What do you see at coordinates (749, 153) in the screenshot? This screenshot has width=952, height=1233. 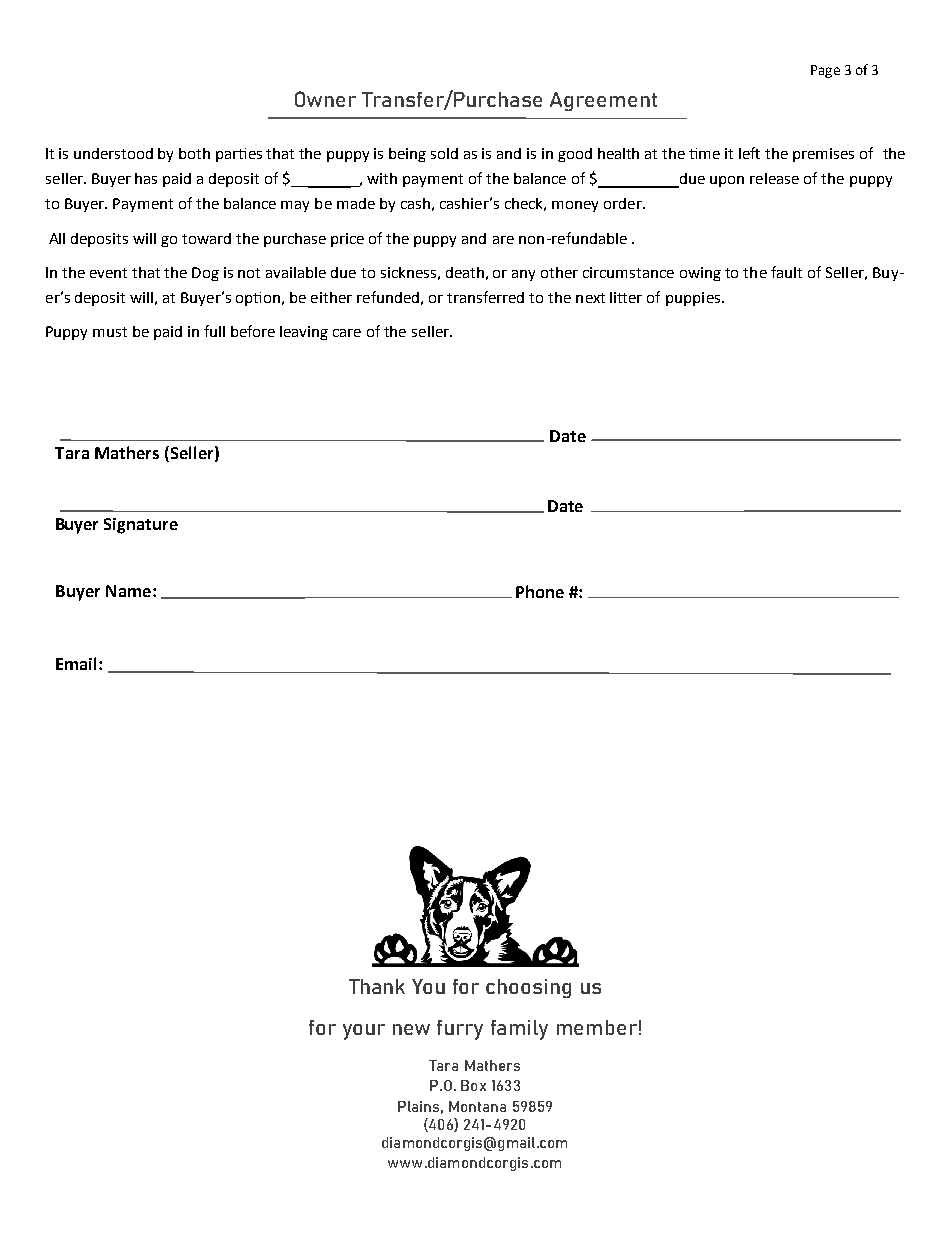 I see `left` at bounding box center [749, 153].
